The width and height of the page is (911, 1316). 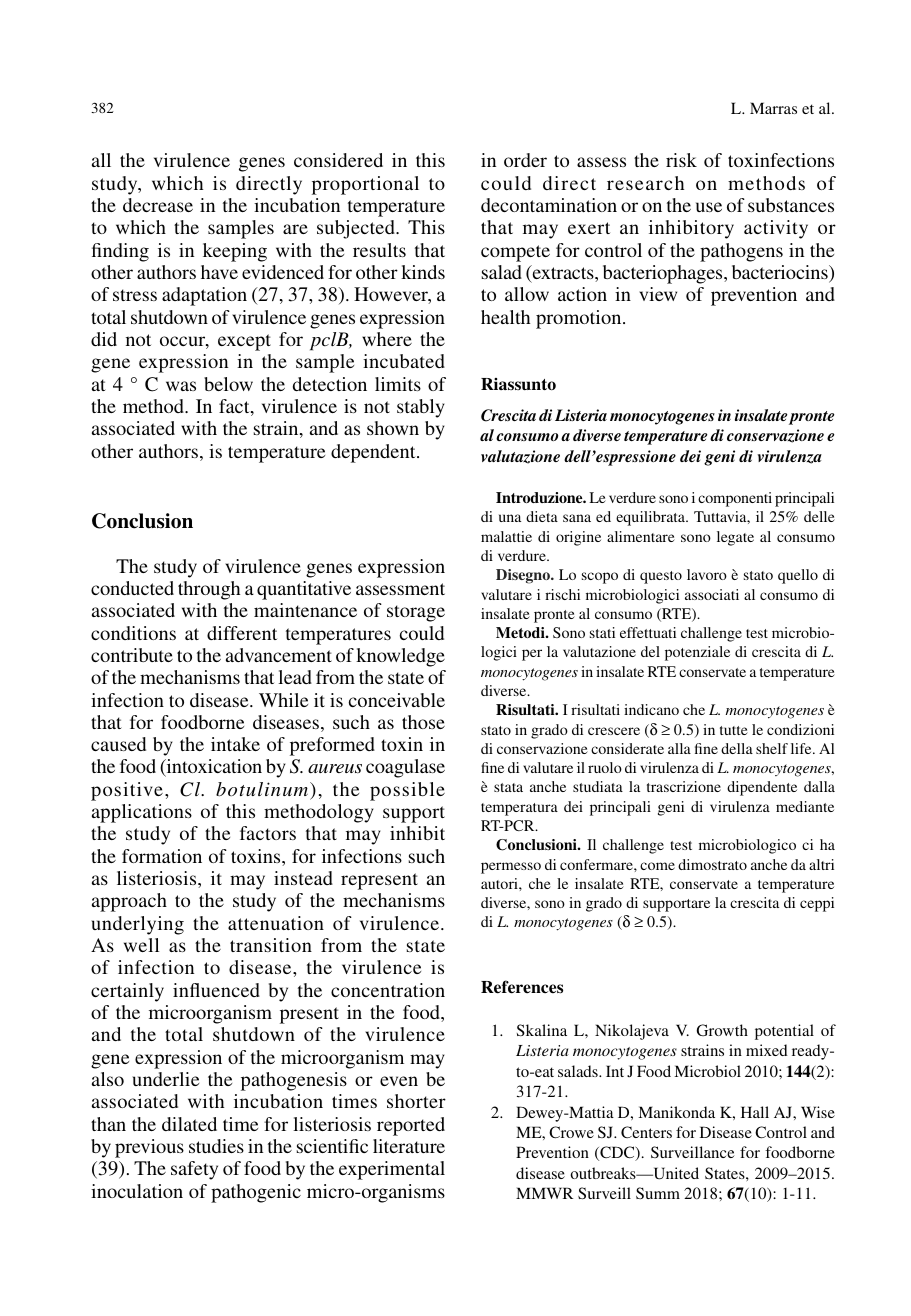 What do you see at coordinates (409, 1146) in the page?
I see `literature` at bounding box center [409, 1146].
